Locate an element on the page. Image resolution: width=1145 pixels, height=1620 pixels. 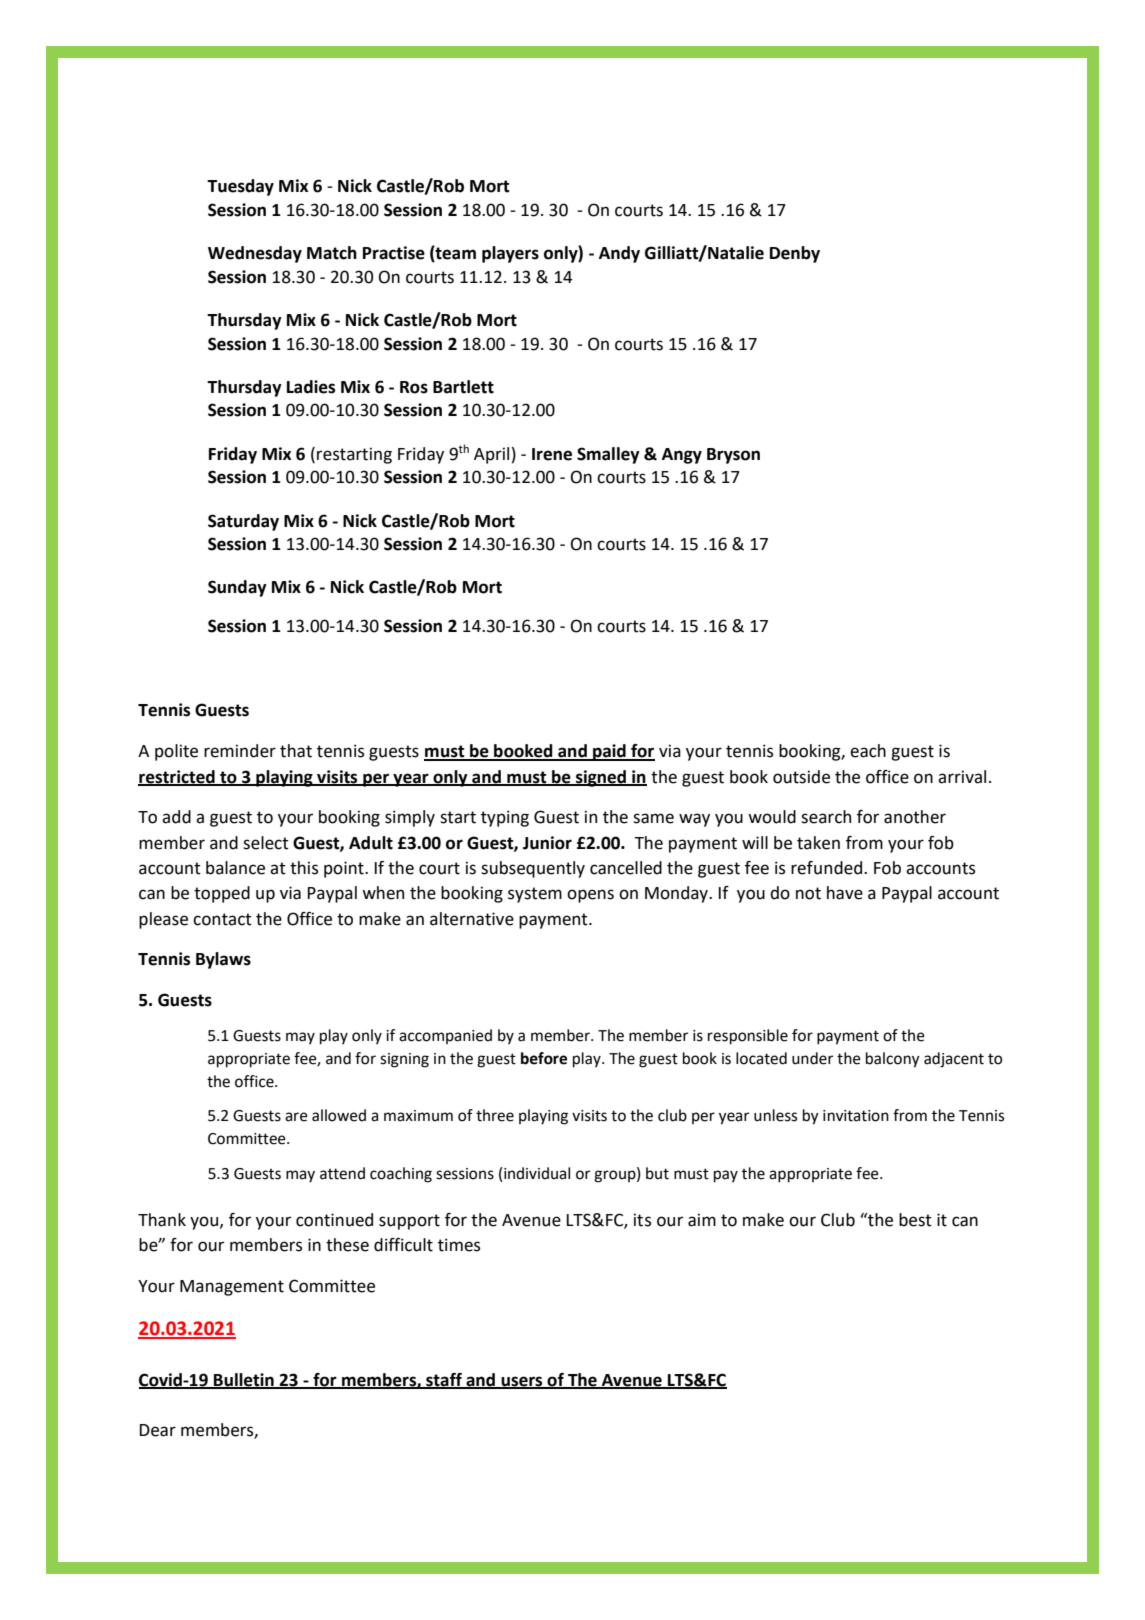
users is located at coordinates (522, 1382).
